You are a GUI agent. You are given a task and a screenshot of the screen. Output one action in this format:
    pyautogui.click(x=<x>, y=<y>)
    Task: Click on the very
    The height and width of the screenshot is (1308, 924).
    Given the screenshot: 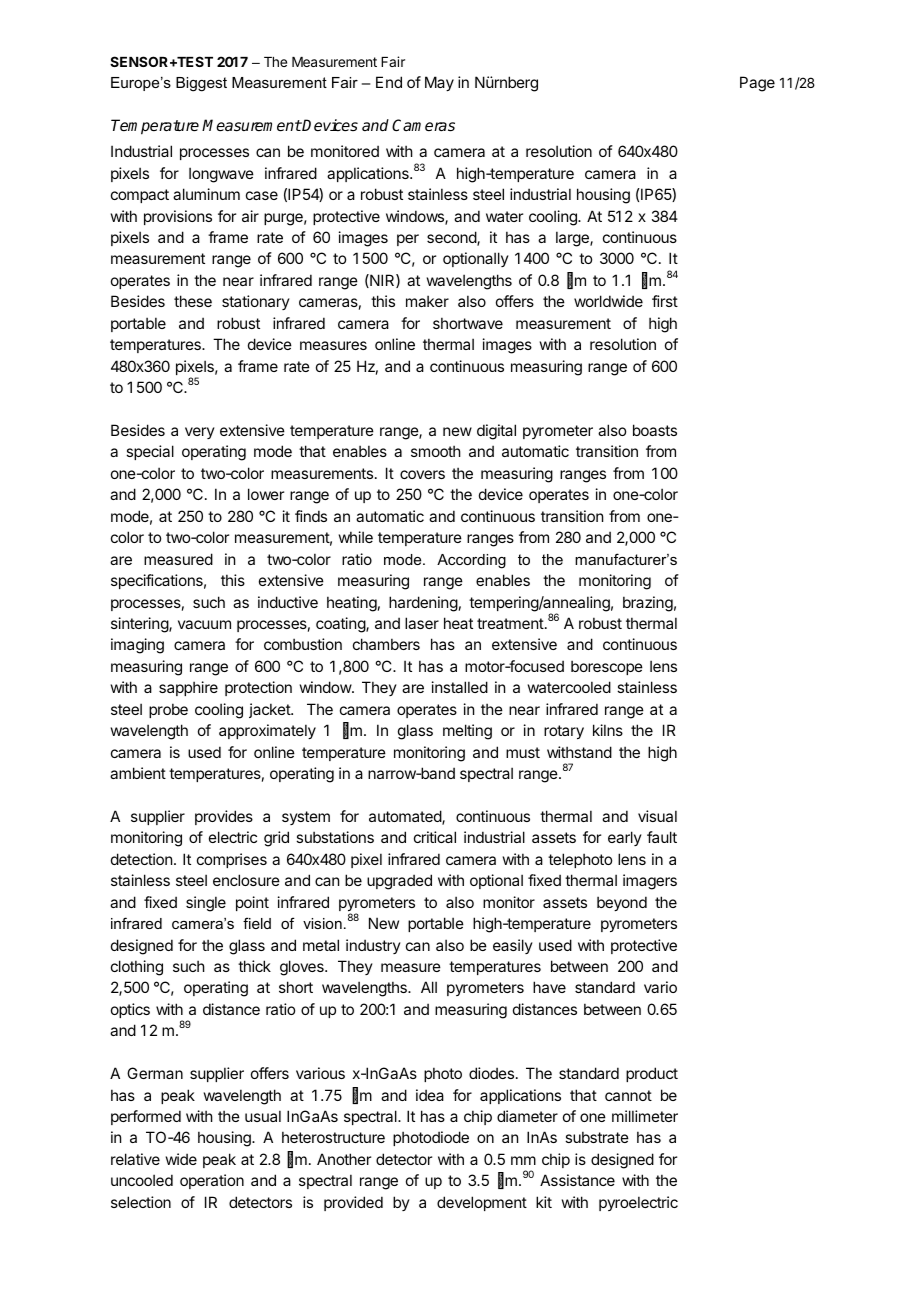 What is the action you would take?
    pyautogui.click(x=200, y=433)
